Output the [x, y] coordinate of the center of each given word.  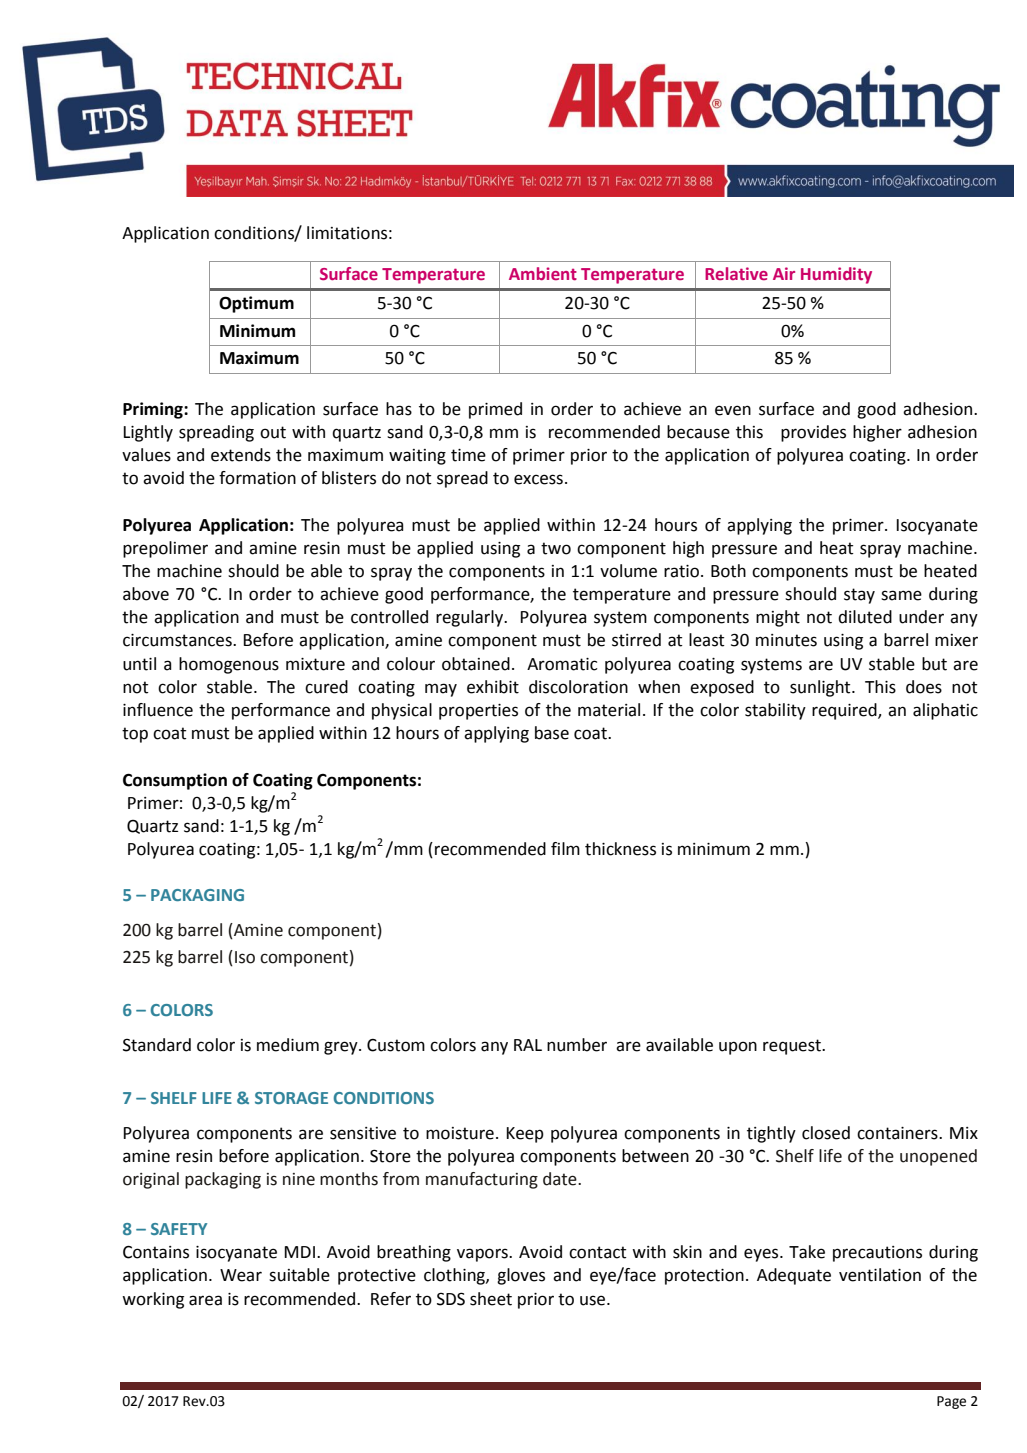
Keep [525, 1135]
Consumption [175, 781]
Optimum [256, 304]
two [556, 548]
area [205, 1300]
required [845, 711]
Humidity [836, 275]
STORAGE [291, 1098]
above [146, 594]
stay [859, 596]
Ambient [543, 273]
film [565, 848]
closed [826, 1133]
